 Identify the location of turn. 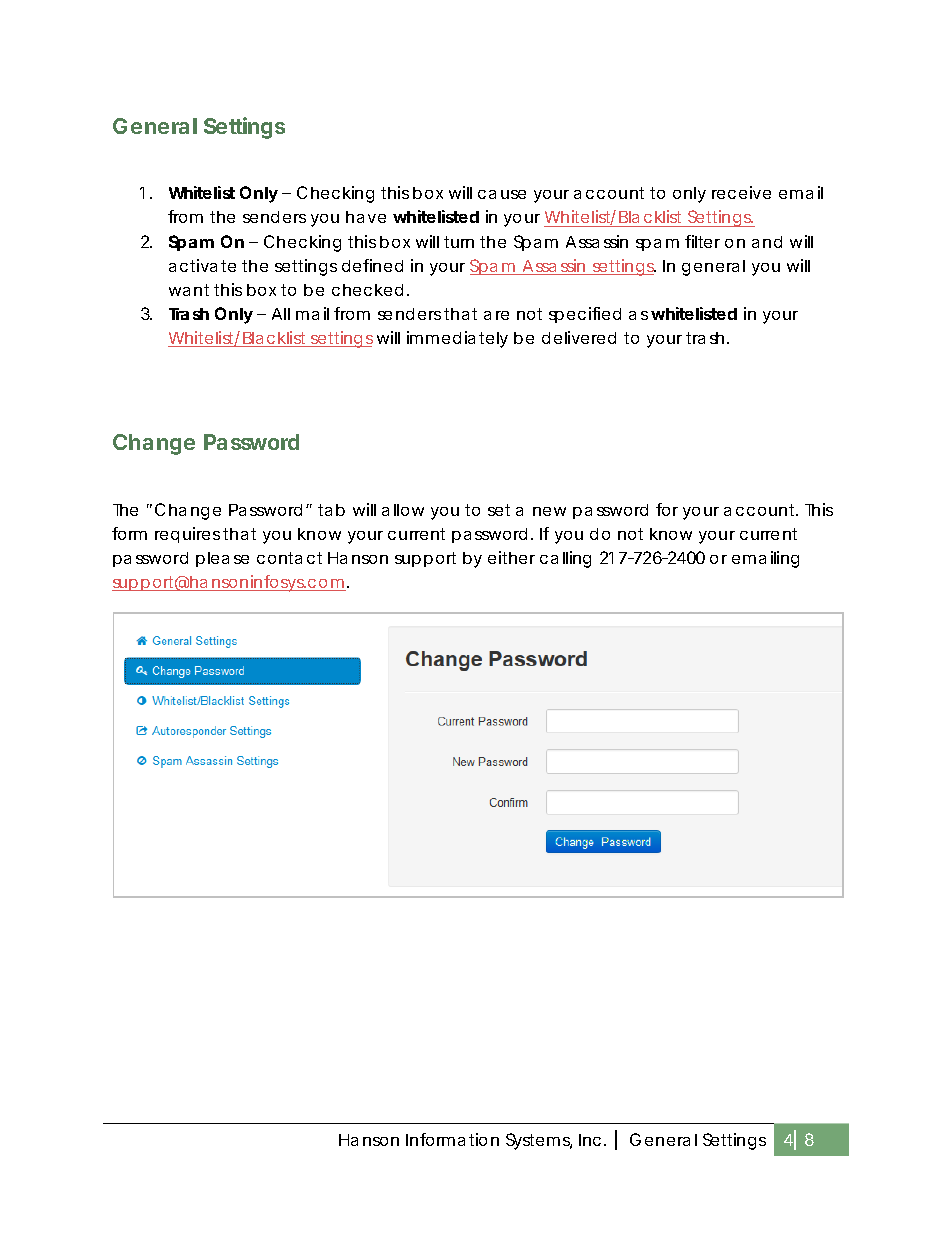
(459, 242).
